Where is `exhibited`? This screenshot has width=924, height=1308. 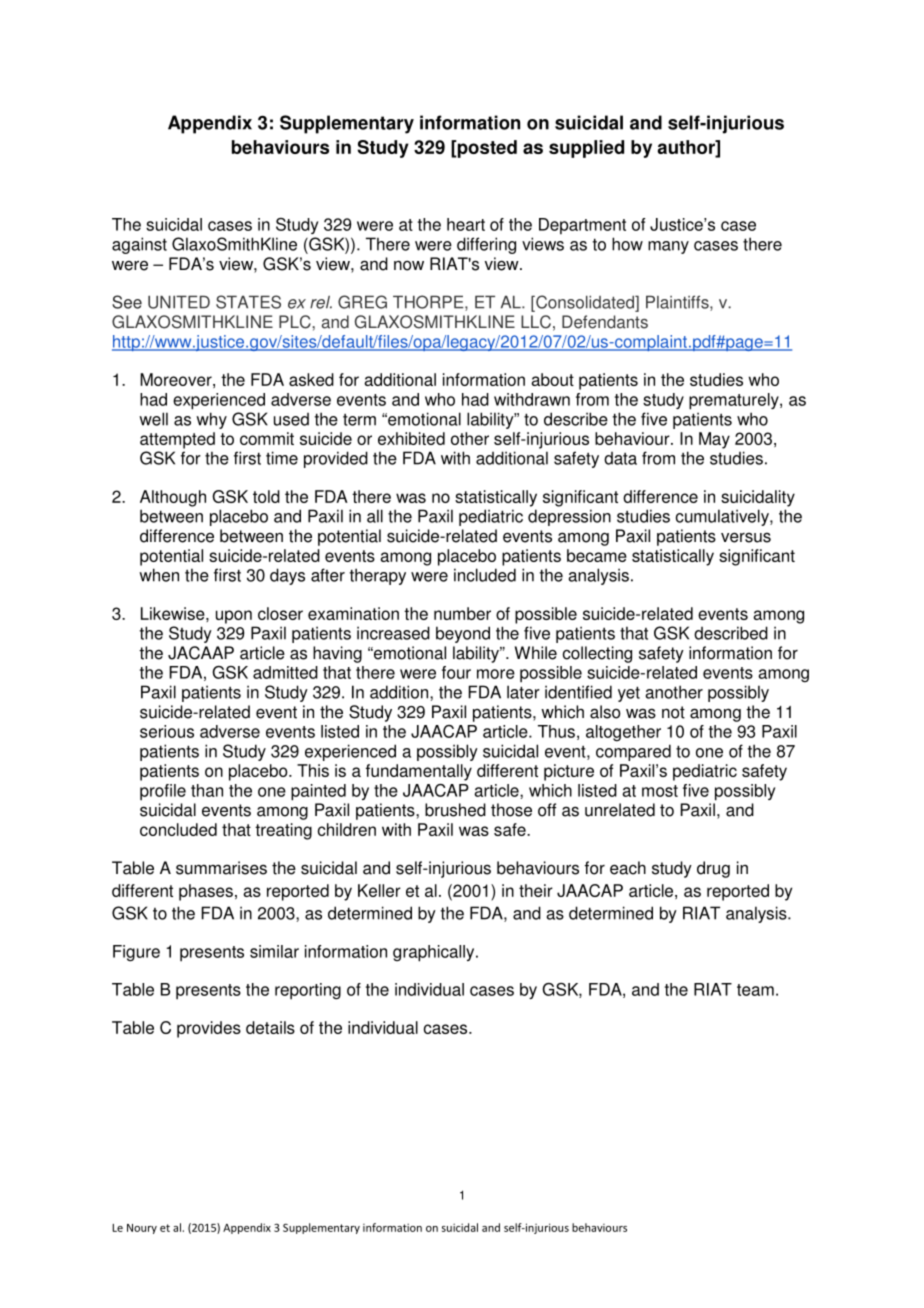 exhibited is located at coordinates (411, 438).
